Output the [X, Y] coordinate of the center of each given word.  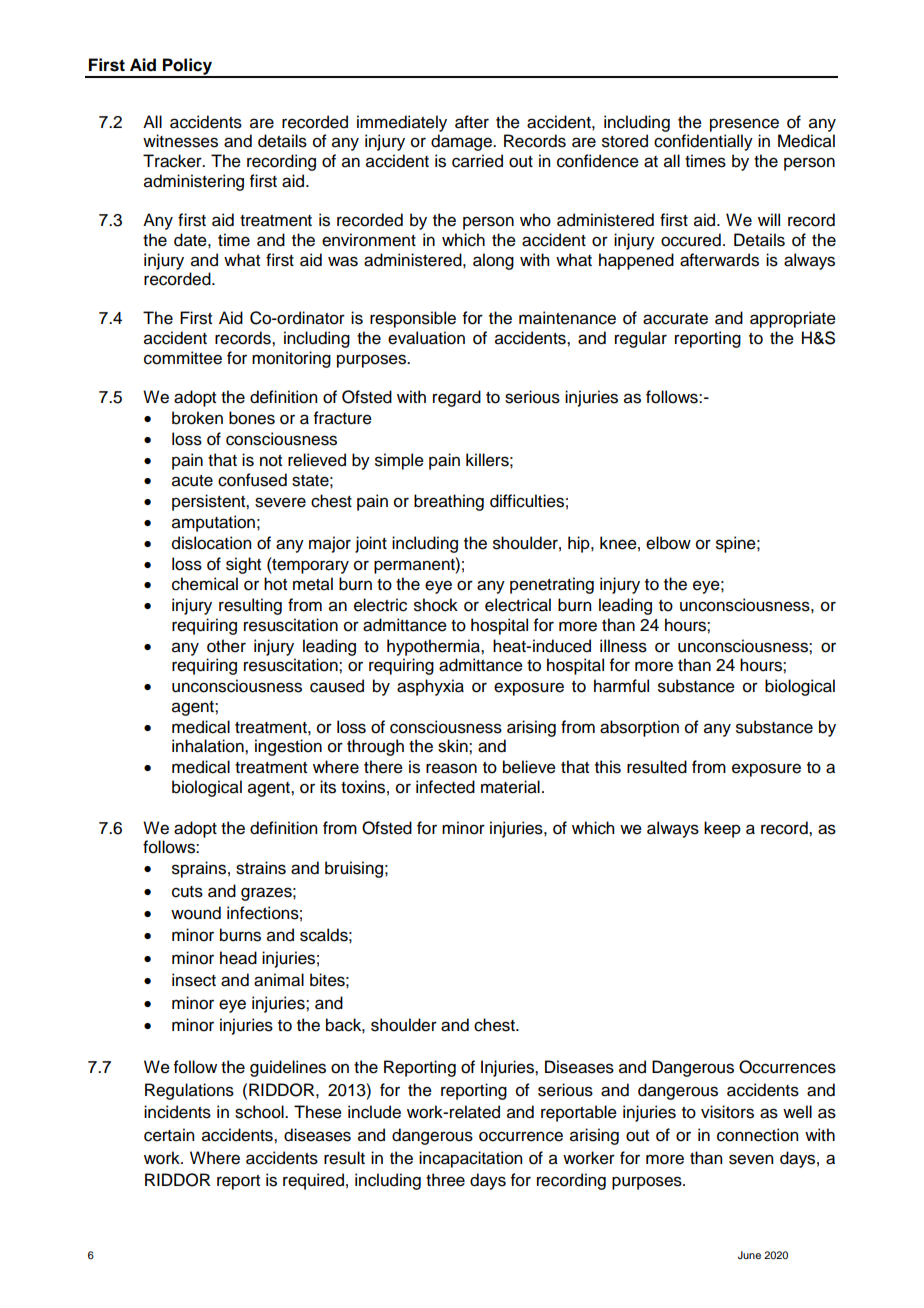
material [510, 787]
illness [623, 646]
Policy [187, 67]
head [238, 958]
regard [457, 398]
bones [252, 418]
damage [463, 142]
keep [722, 829]
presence [744, 125]
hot [275, 584]
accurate [675, 319]
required [313, 1181]
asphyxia [430, 687]
